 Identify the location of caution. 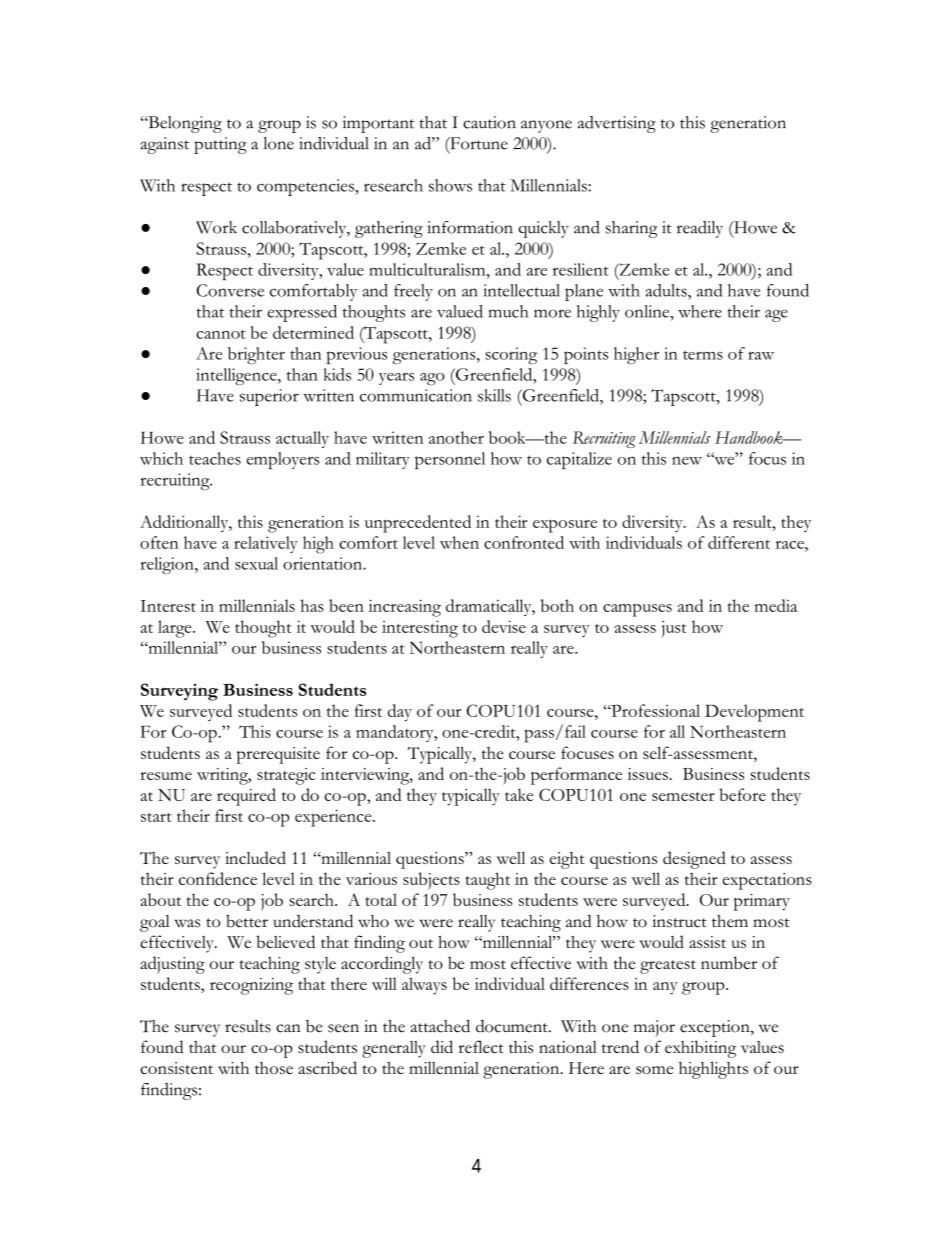
(489, 122).
